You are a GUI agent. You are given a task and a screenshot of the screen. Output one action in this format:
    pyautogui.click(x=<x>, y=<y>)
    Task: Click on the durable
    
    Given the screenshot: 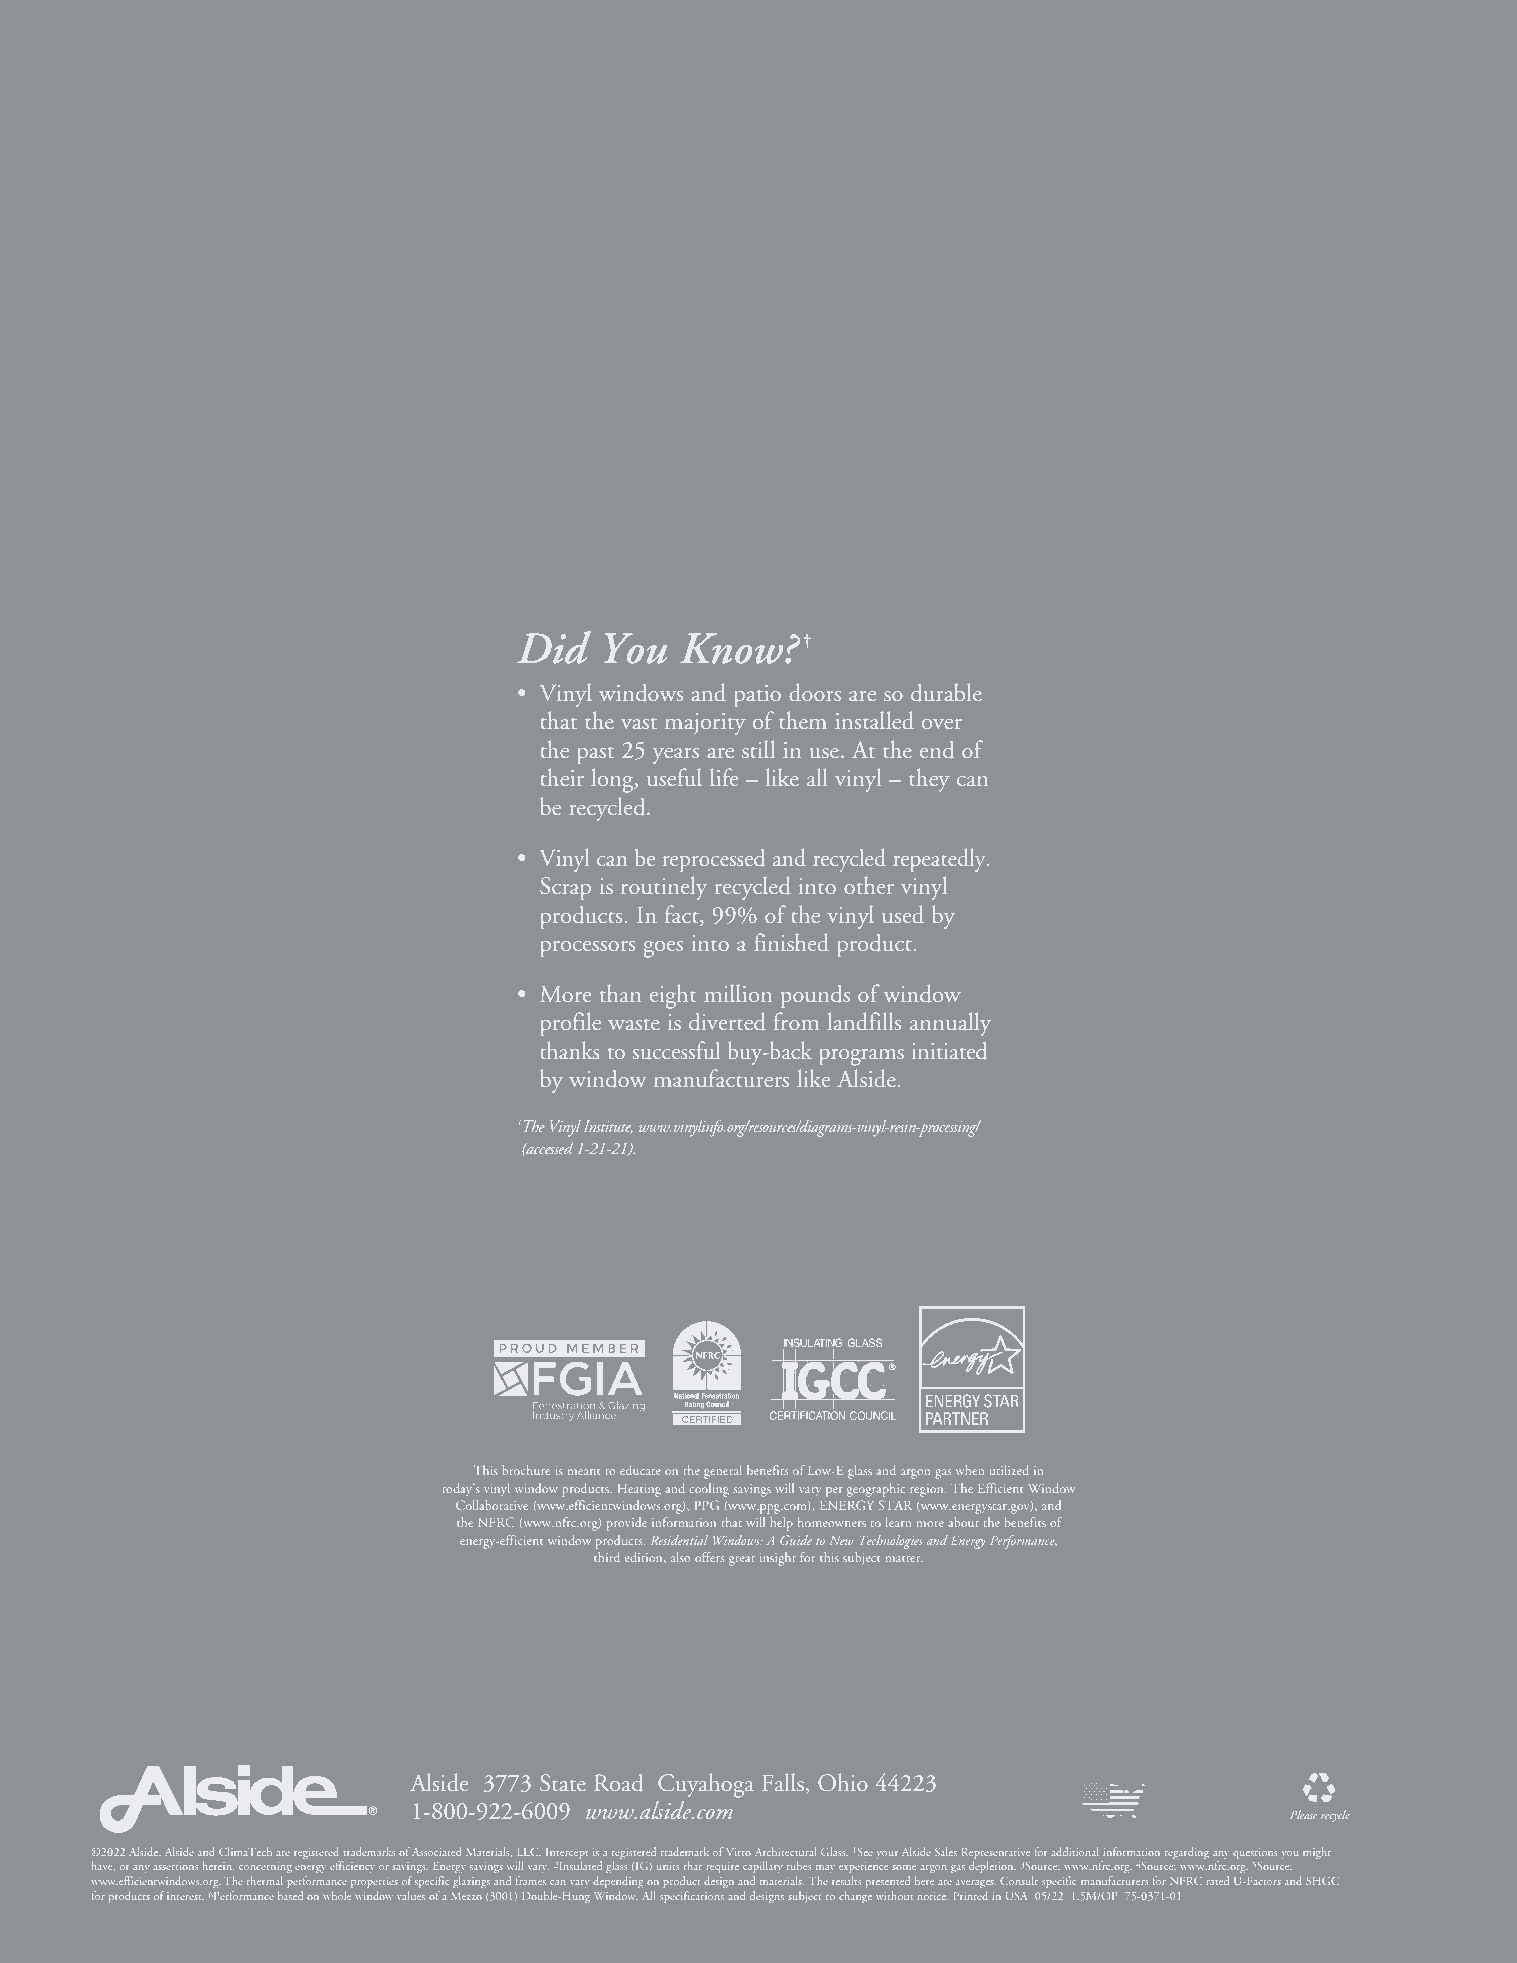 What is the action you would take?
    pyautogui.click(x=946, y=692)
